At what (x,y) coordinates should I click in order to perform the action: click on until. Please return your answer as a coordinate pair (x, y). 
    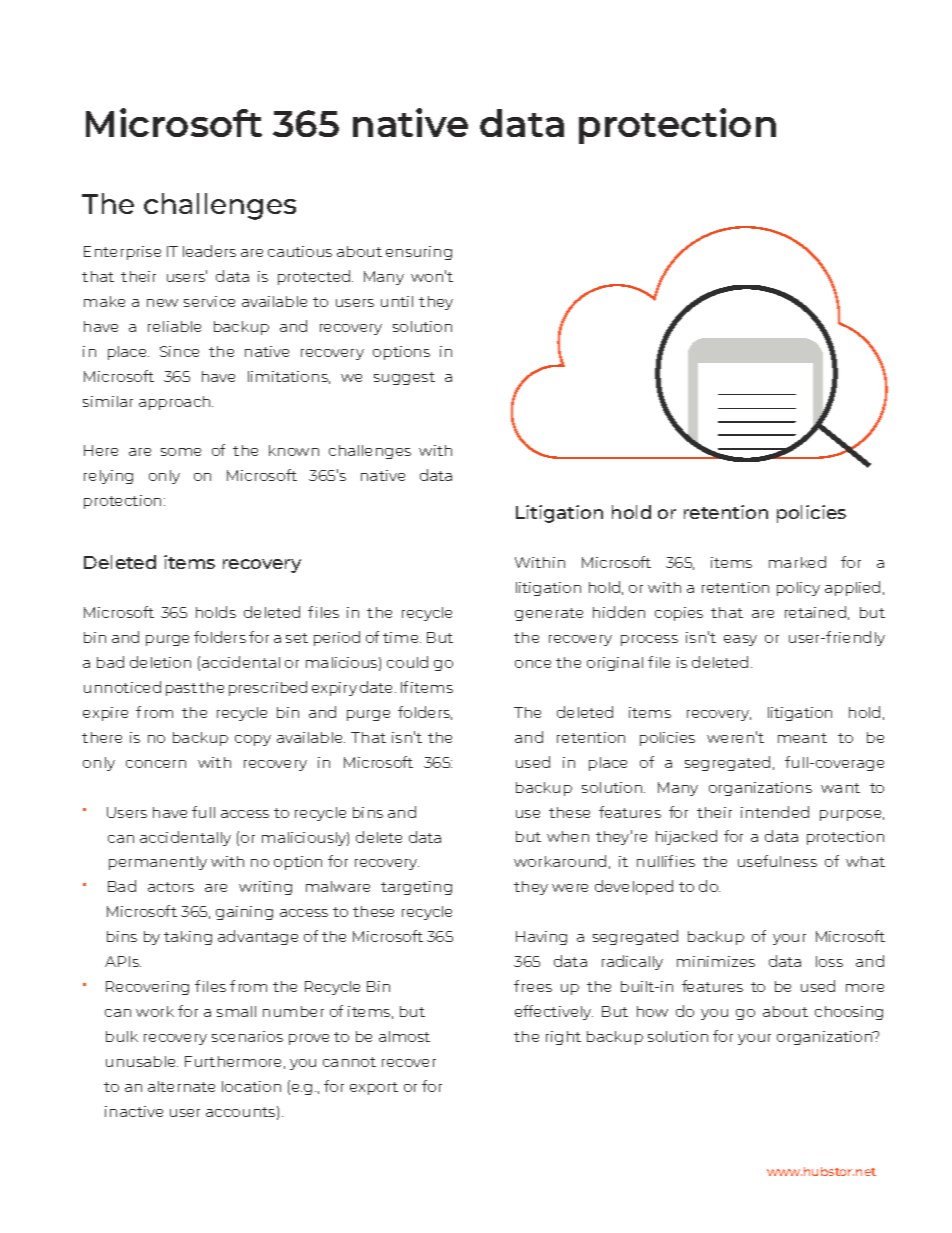
    Looking at the image, I should click on (397, 301).
